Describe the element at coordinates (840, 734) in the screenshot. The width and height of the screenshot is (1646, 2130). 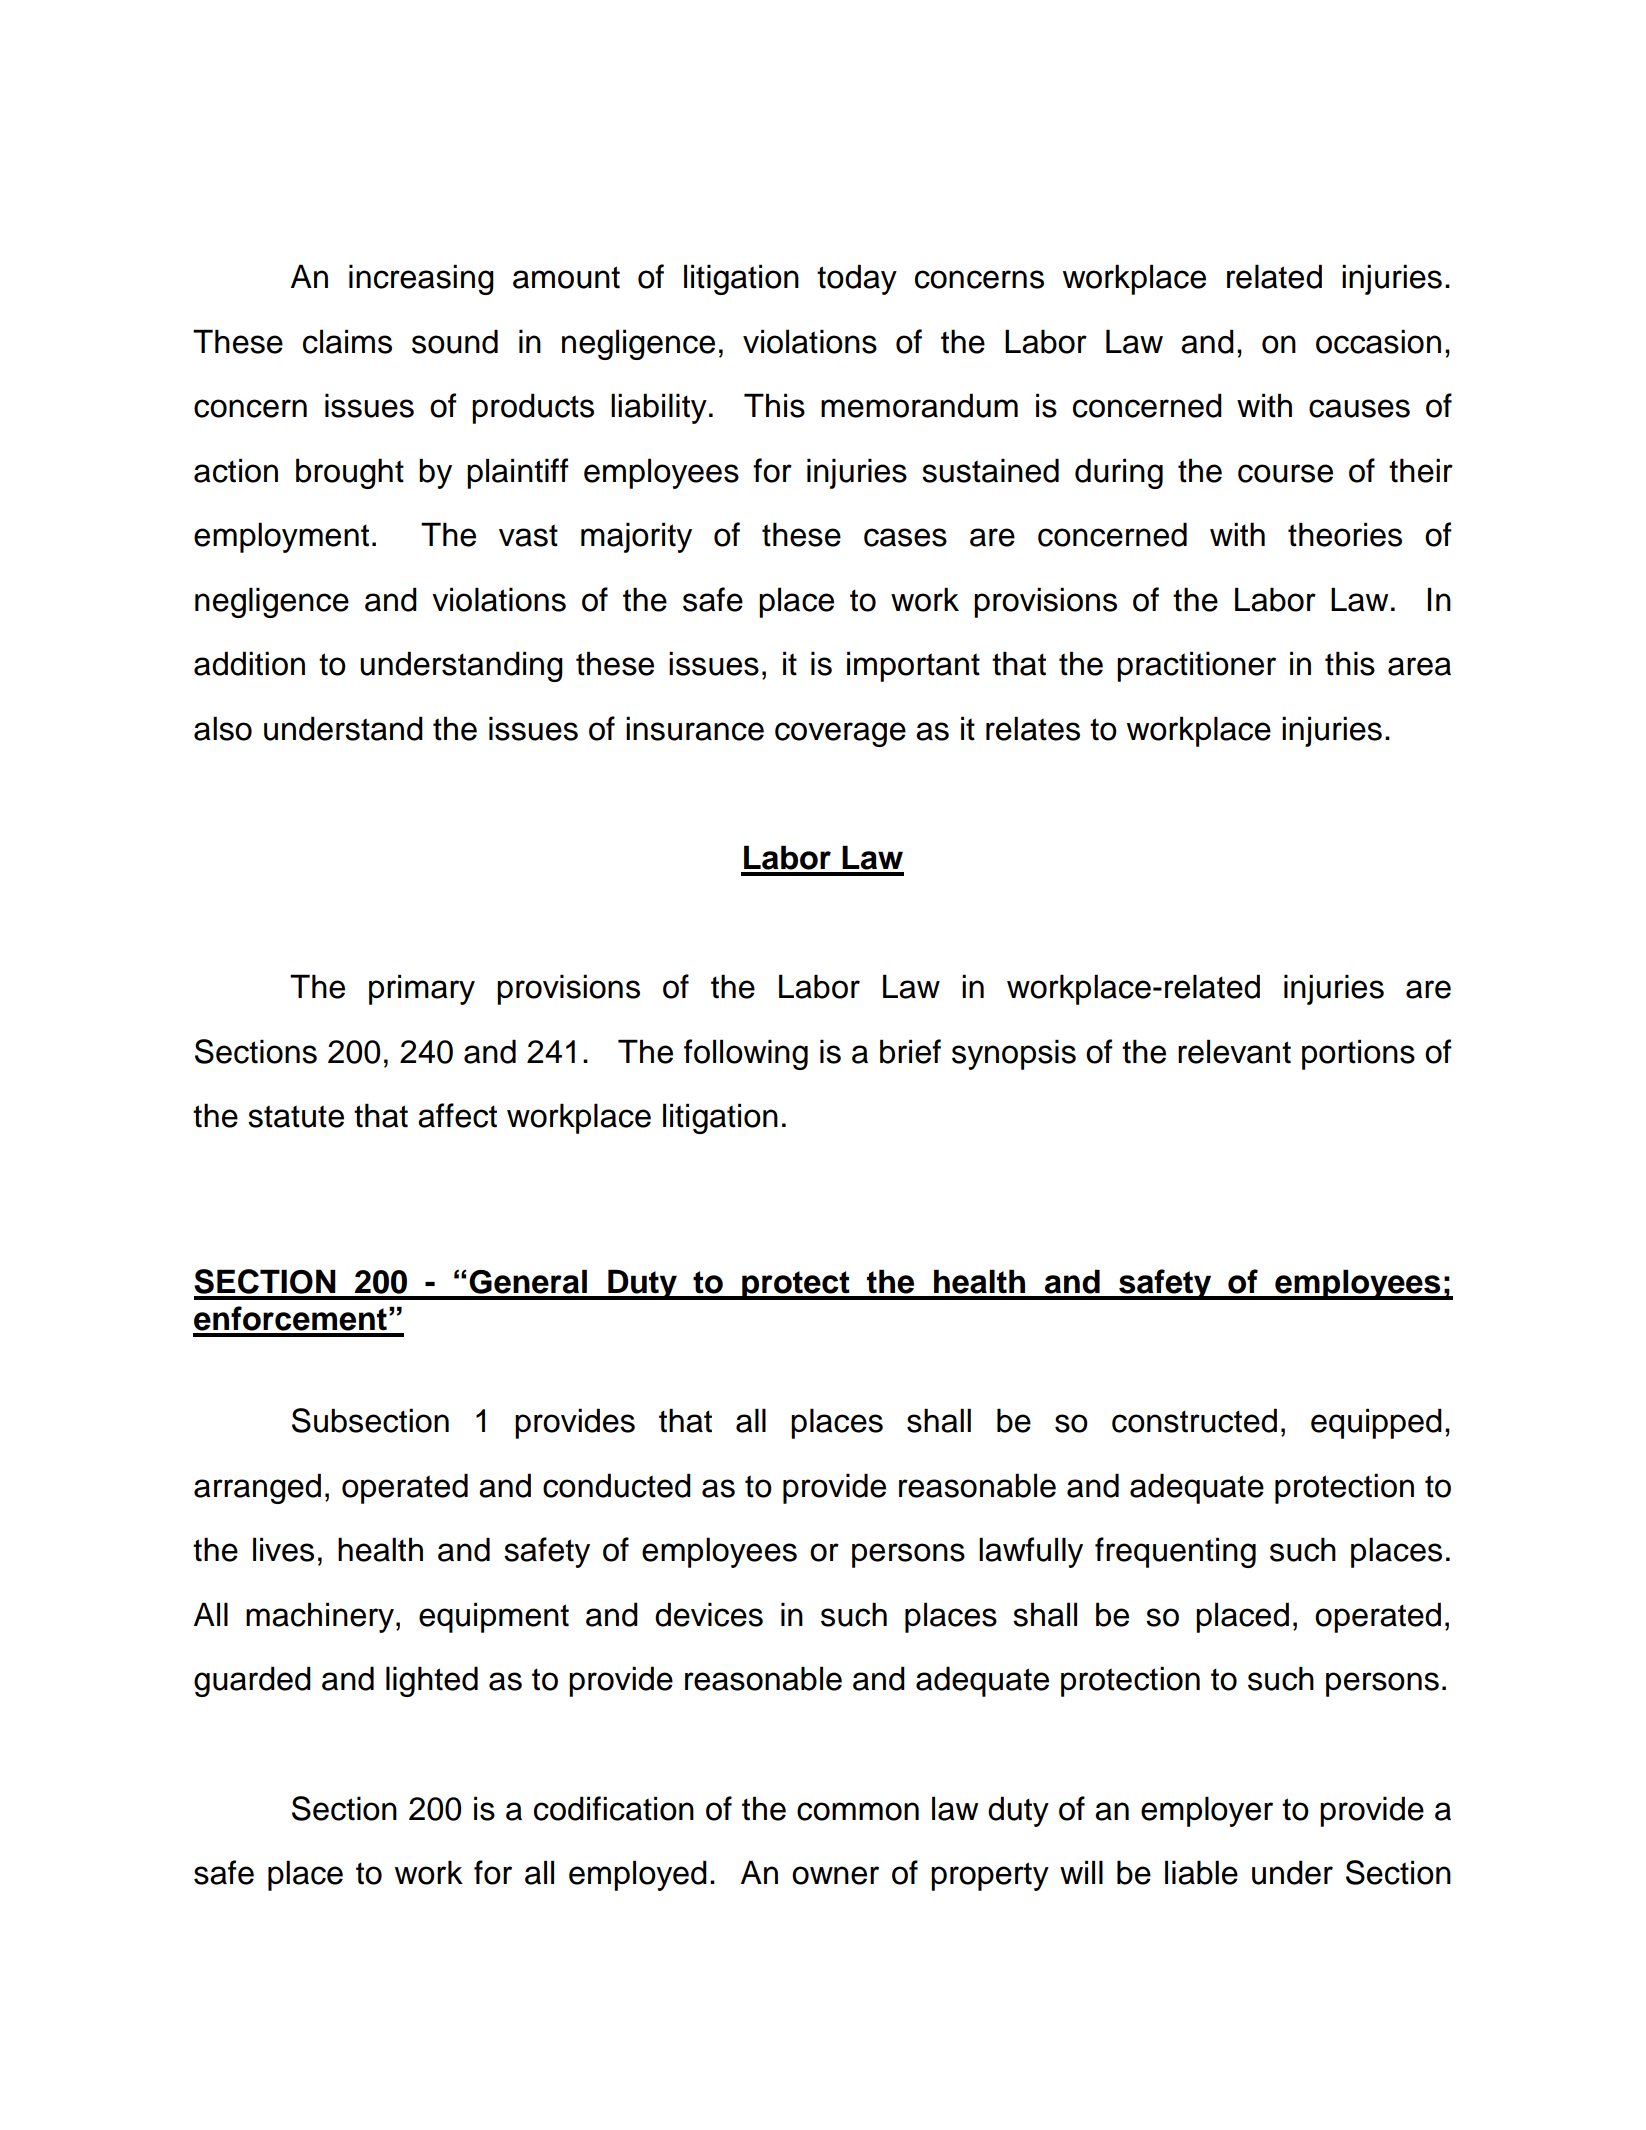
I see `coverage` at that location.
